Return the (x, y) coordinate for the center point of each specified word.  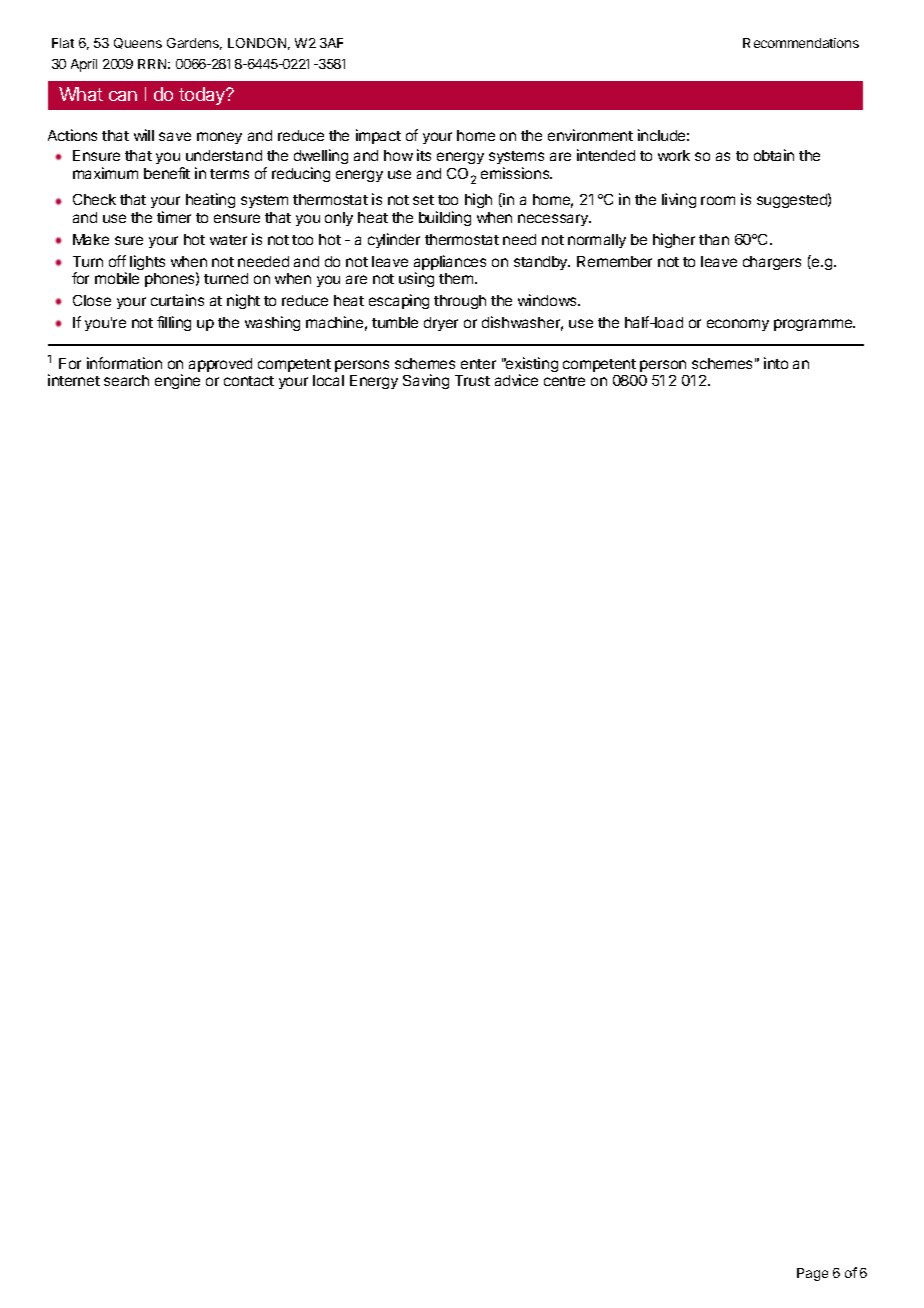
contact (249, 381)
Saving (426, 381)
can (123, 96)
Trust (472, 380)
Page (812, 1274)
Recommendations (801, 43)
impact (378, 136)
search (126, 380)
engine (177, 381)
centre (564, 381)
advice (516, 380)
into (776, 363)
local (328, 380)
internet (74, 380)
